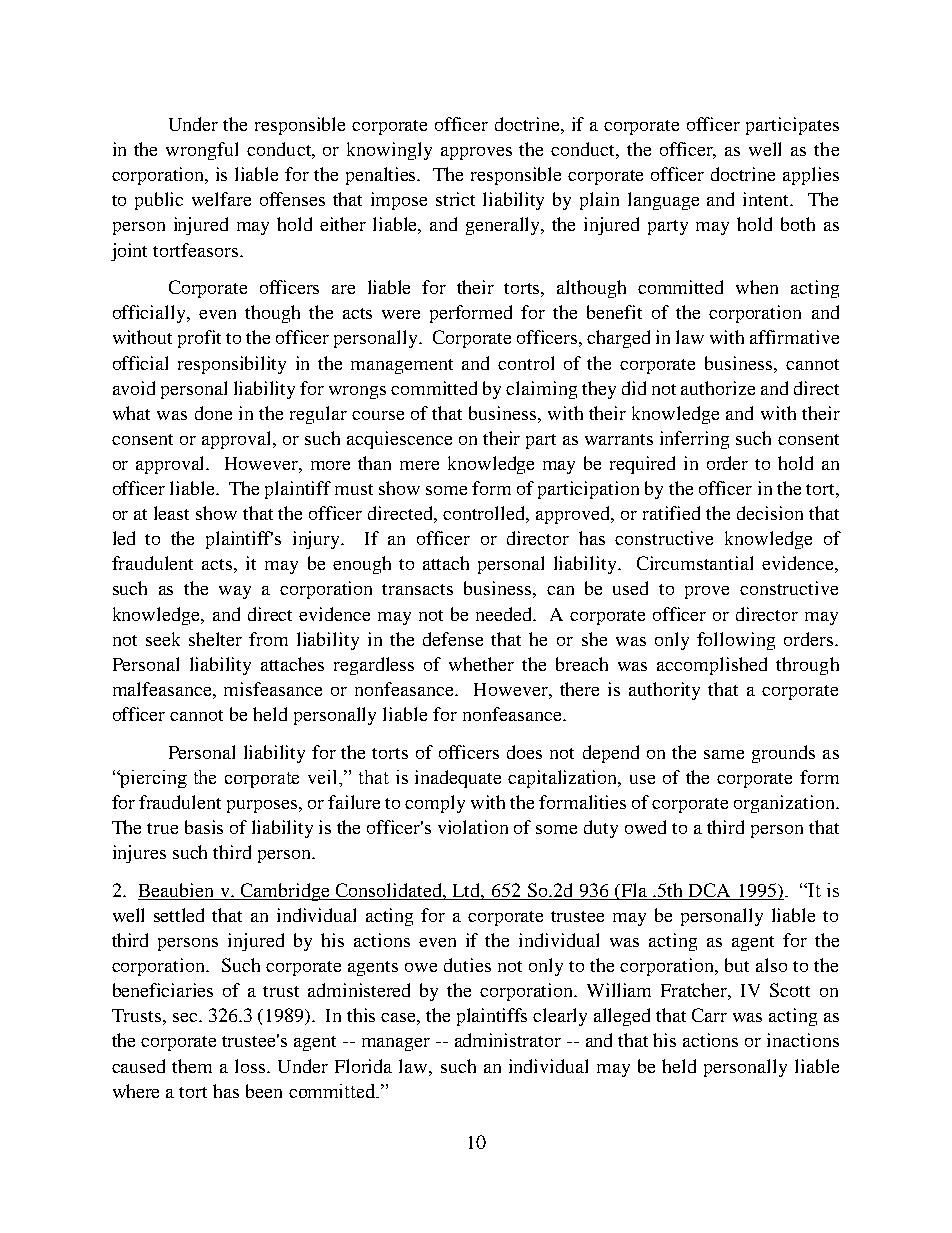 This screenshot has height=1233, width=952. What do you see at coordinates (221, 199) in the screenshot?
I see `welfare` at bounding box center [221, 199].
